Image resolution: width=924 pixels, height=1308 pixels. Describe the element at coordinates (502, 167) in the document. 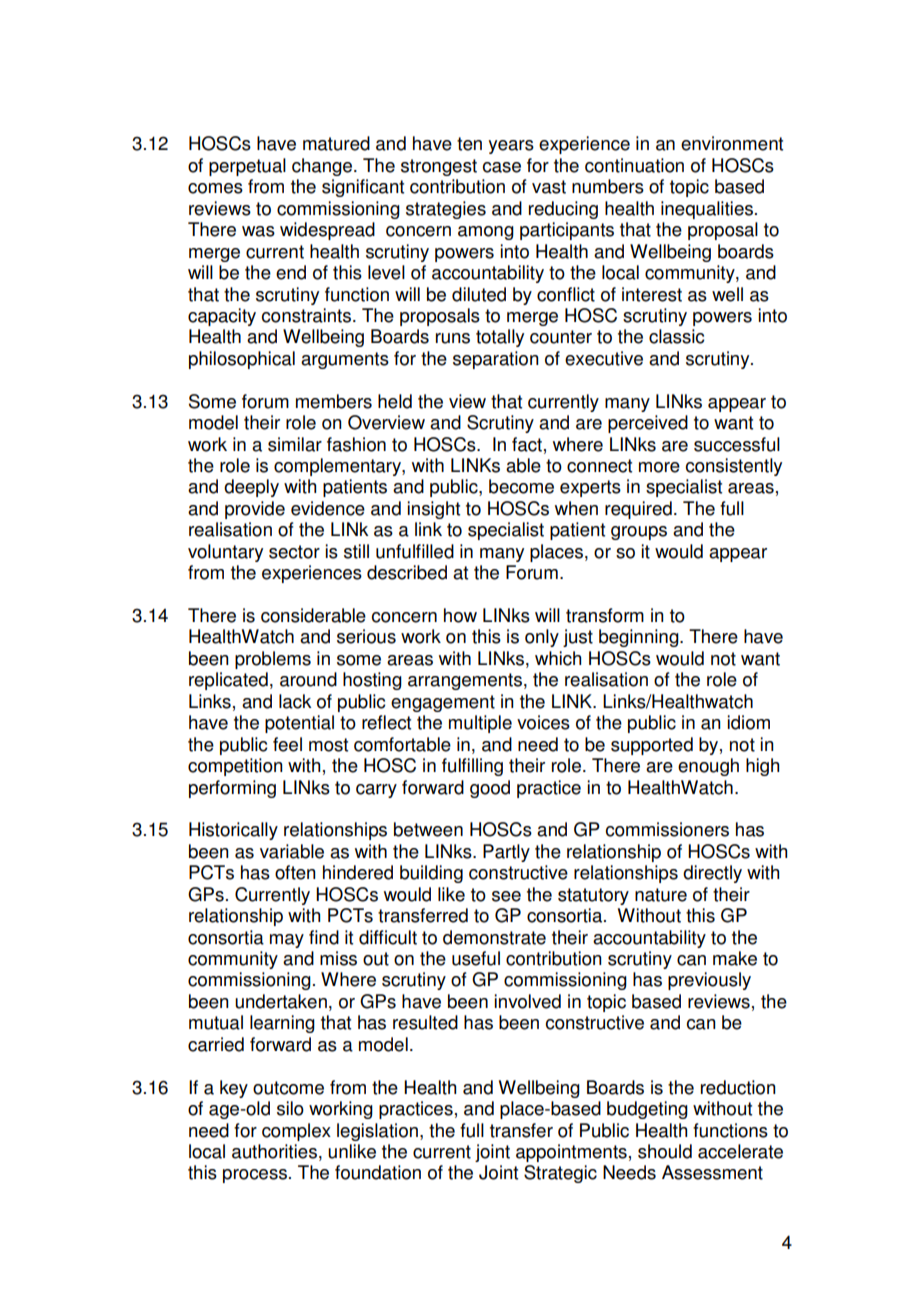

I see `case` at that location.
